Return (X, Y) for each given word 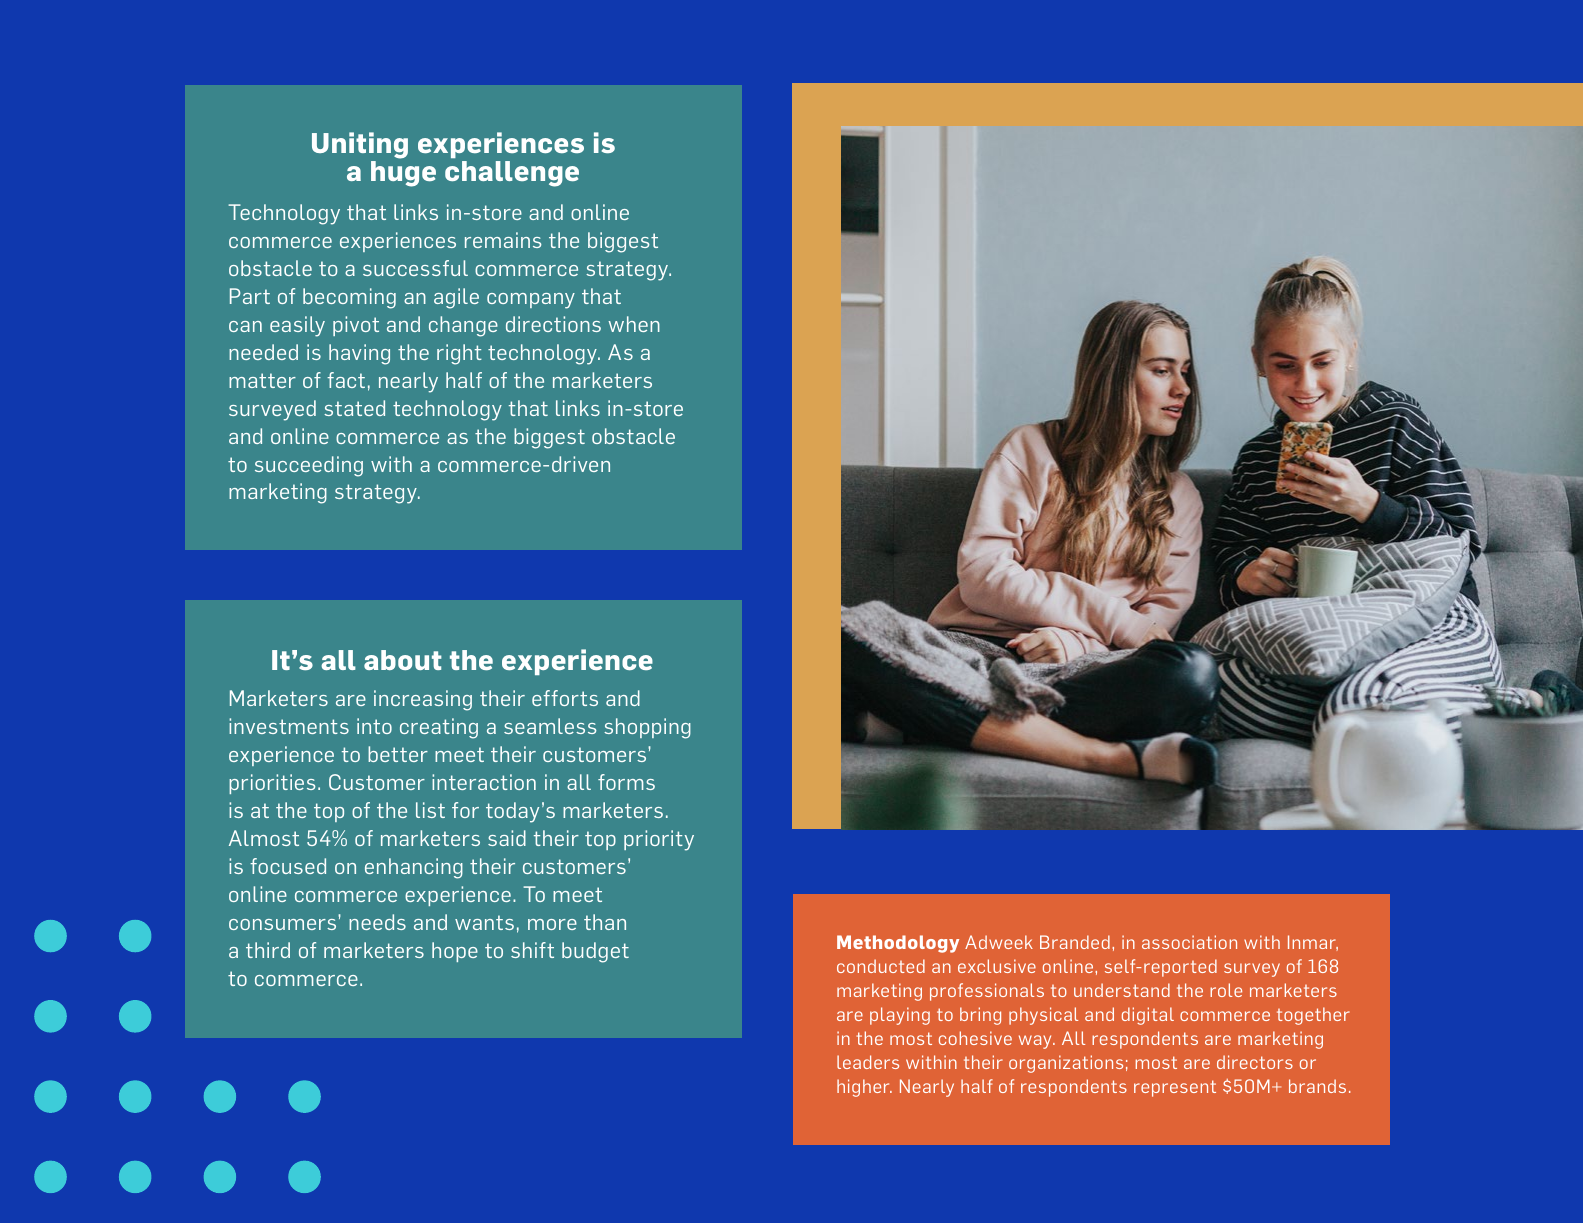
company (531, 301)
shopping (647, 728)
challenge (512, 174)
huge (403, 174)
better (398, 754)
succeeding (309, 466)
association (1189, 942)
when (634, 324)
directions (553, 324)
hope (455, 952)
